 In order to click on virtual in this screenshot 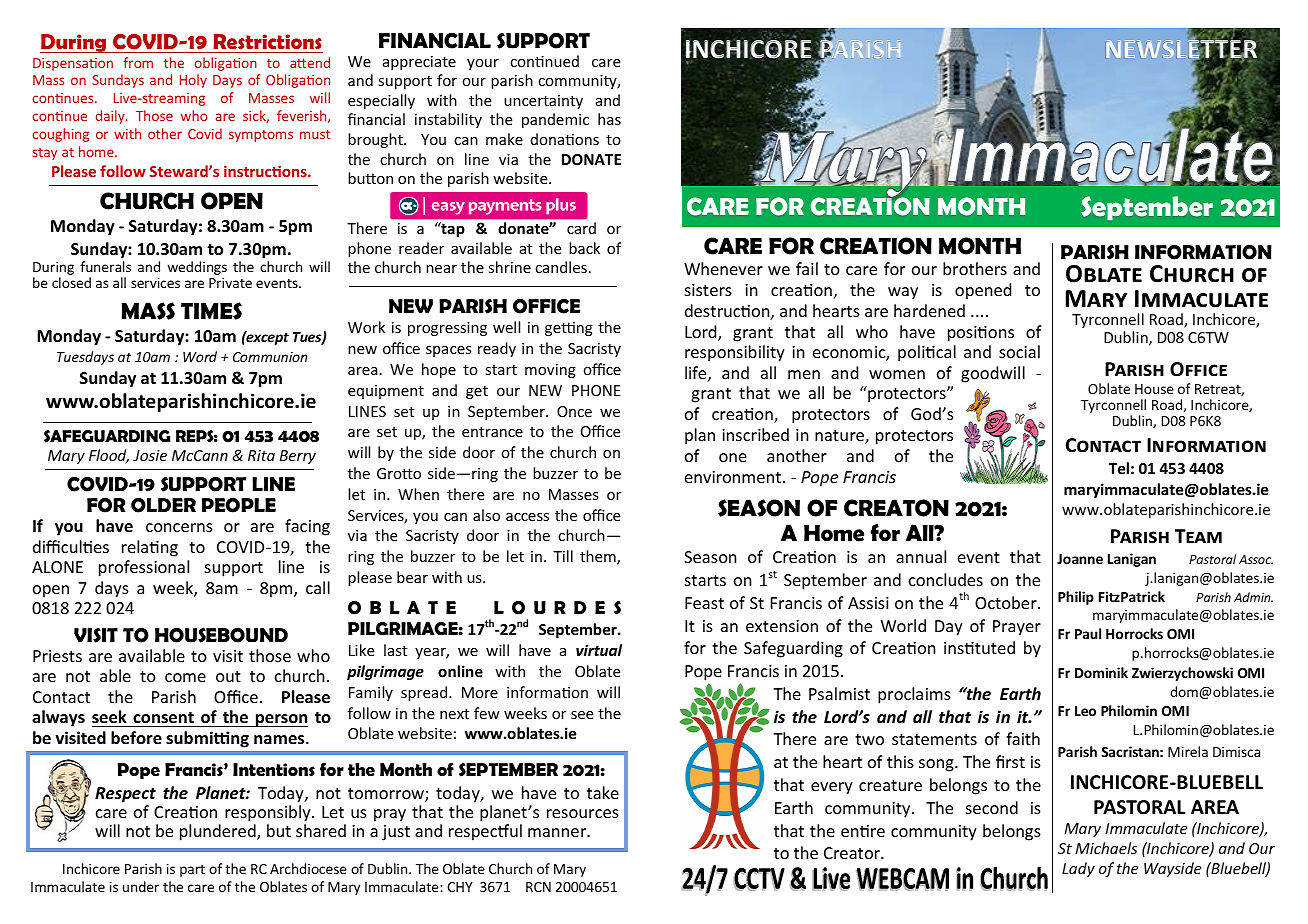, I will do `click(599, 650)`.
